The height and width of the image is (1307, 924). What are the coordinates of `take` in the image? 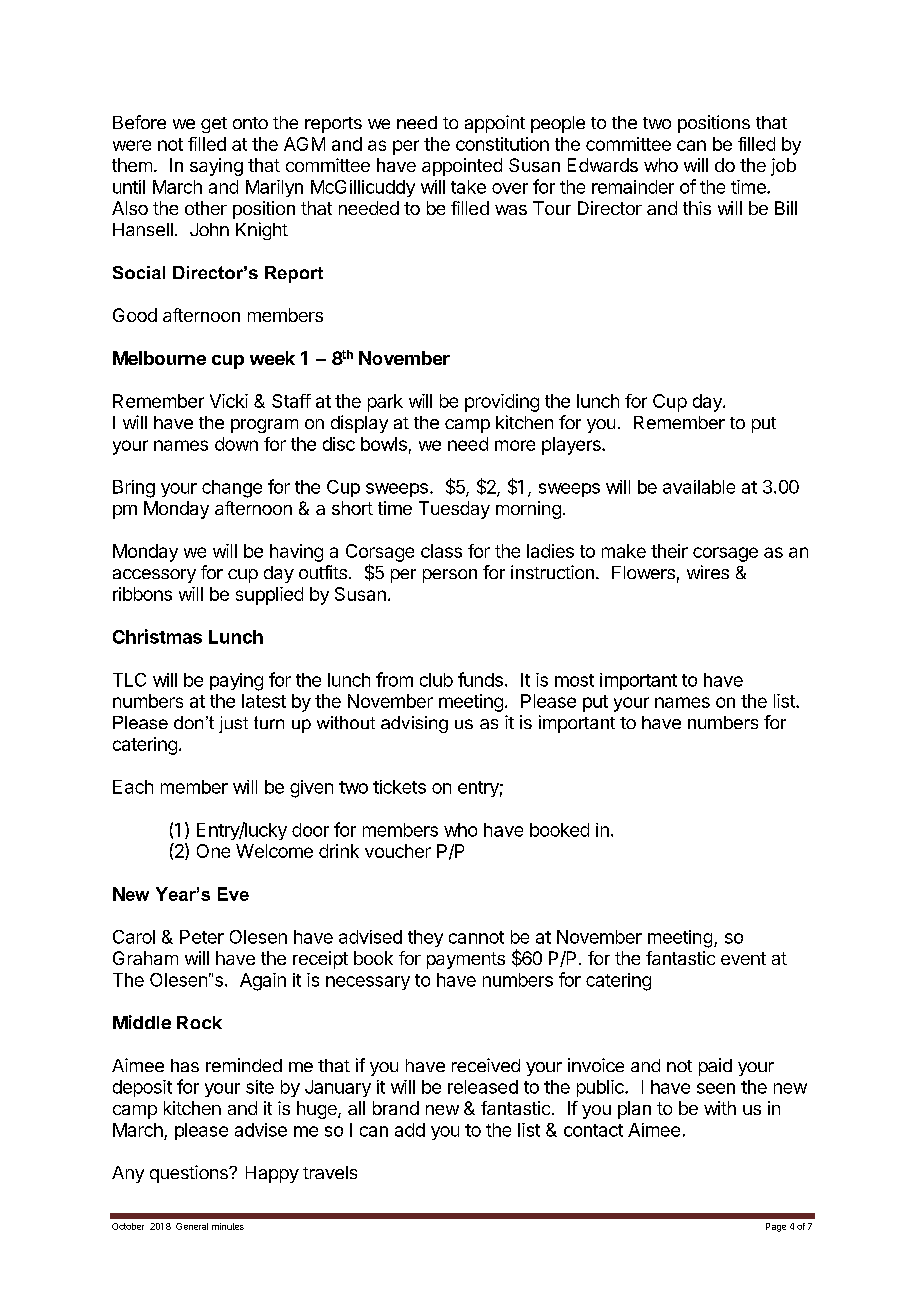 It's located at (468, 187).
